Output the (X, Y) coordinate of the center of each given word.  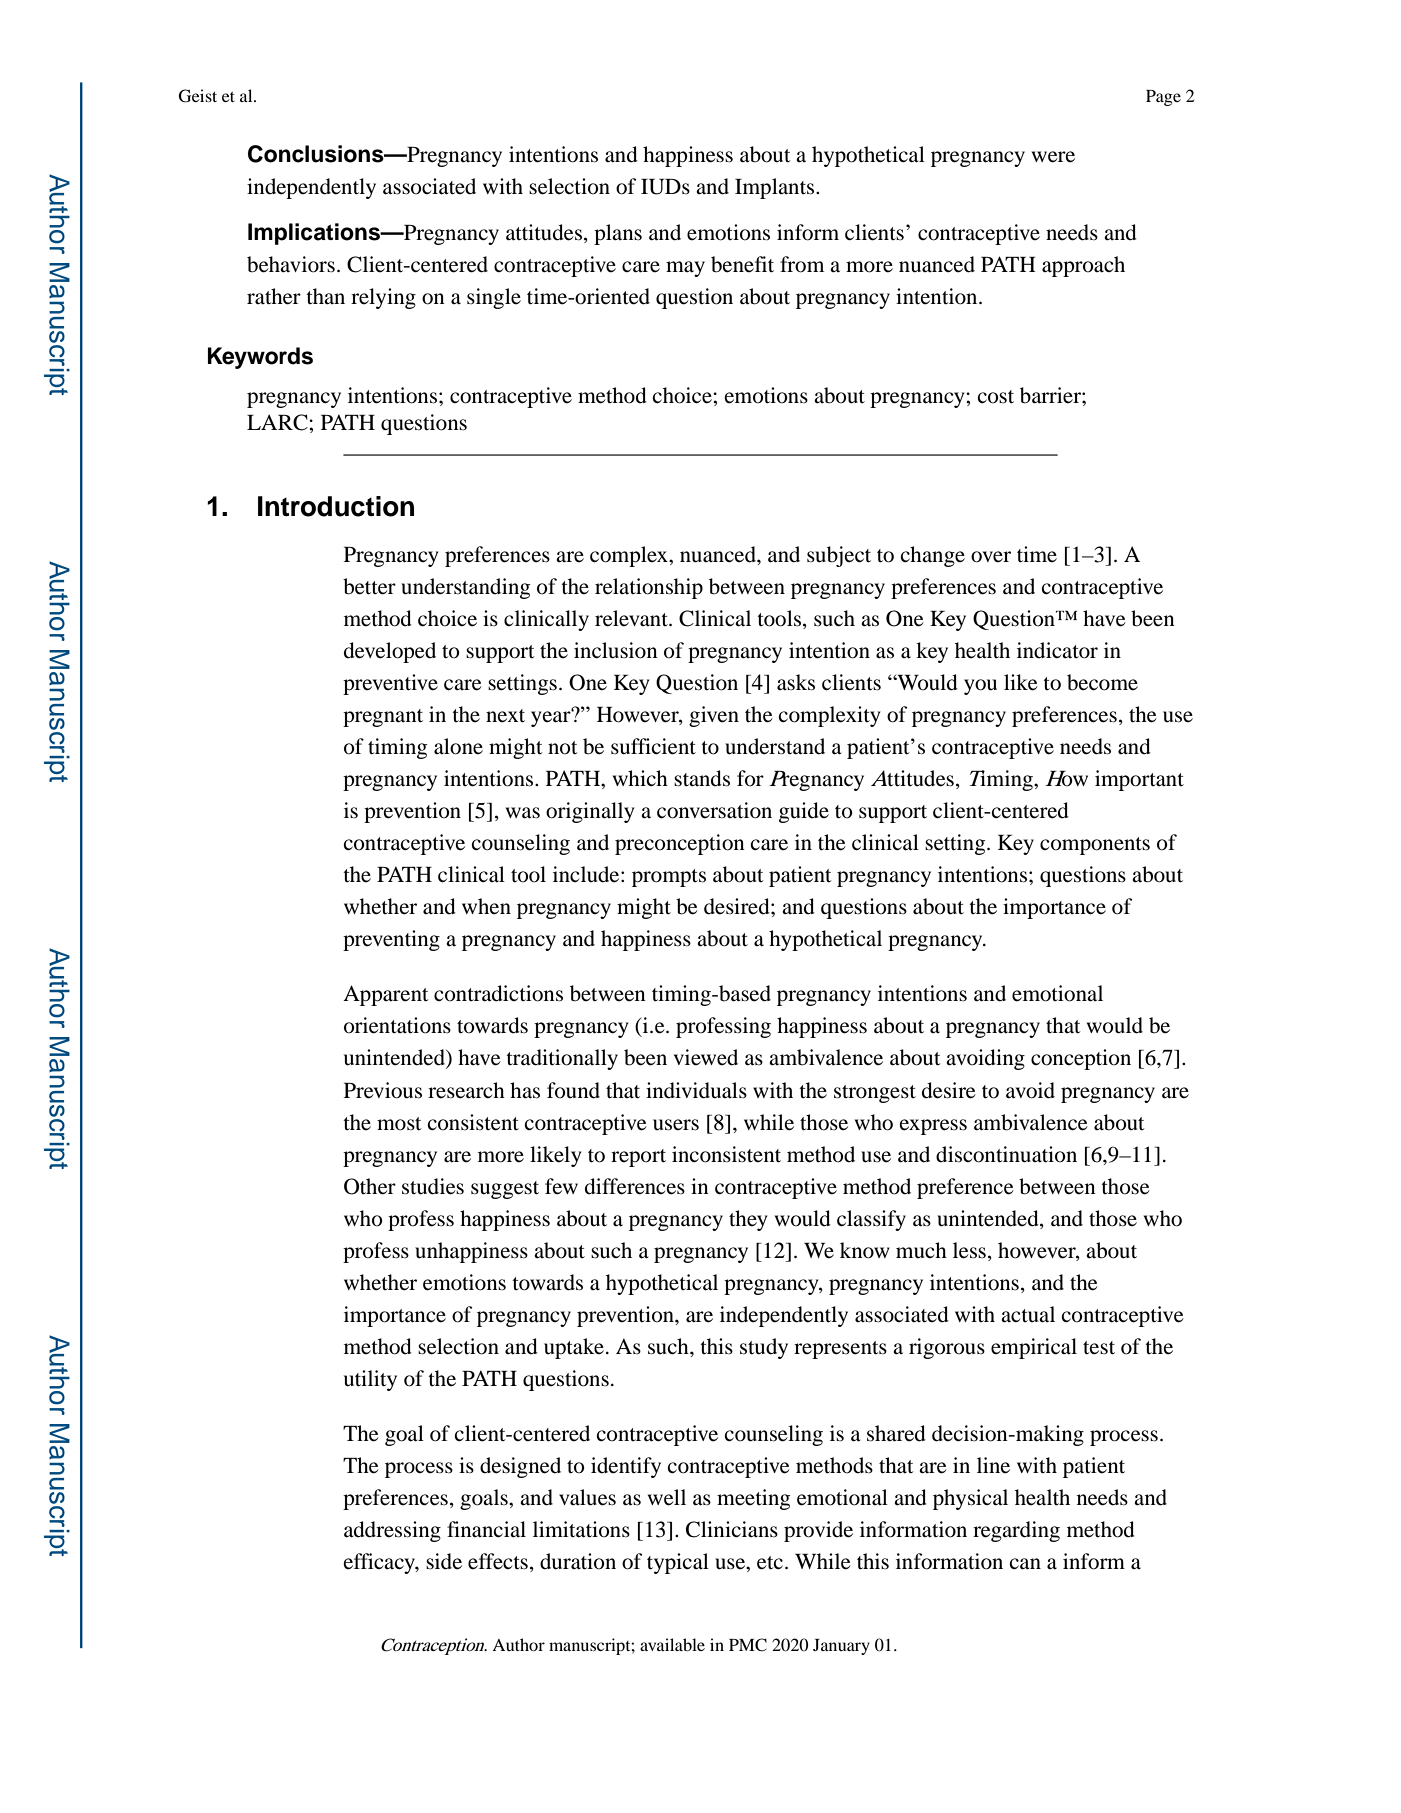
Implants (776, 188)
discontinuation (1006, 1154)
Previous (383, 1090)
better (369, 586)
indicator (1057, 650)
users (676, 1125)
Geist (198, 96)
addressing (392, 1531)
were (1053, 157)
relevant (632, 618)
